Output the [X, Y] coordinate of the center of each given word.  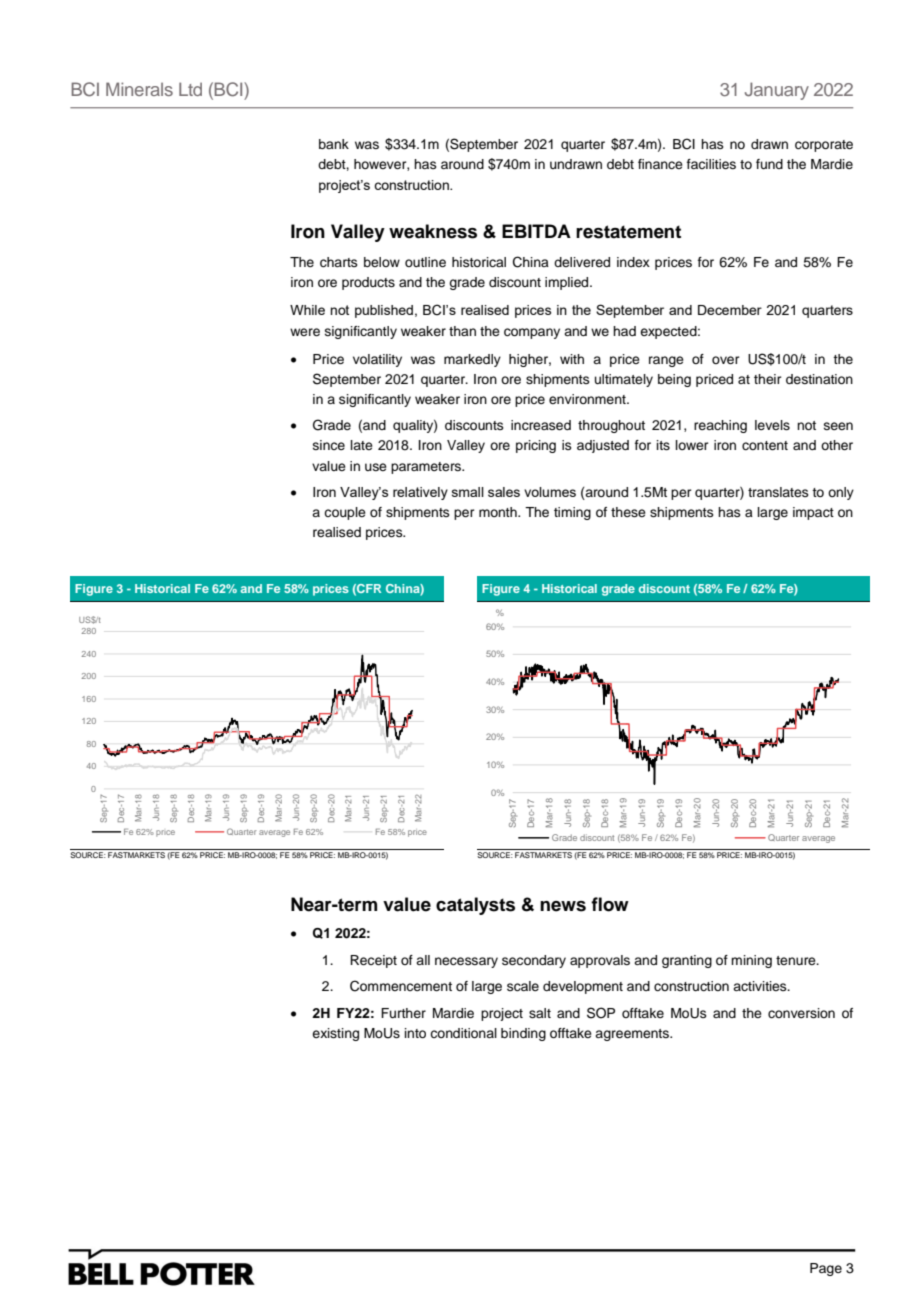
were [305, 332]
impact [813, 513]
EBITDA [536, 231]
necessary [466, 962]
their [768, 379]
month [499, 512]
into [415, 1033]
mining [751, 961]
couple [345, 513]
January [777, 91]
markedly [472, 360]
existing [335, 1034]
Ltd [190, 89]
